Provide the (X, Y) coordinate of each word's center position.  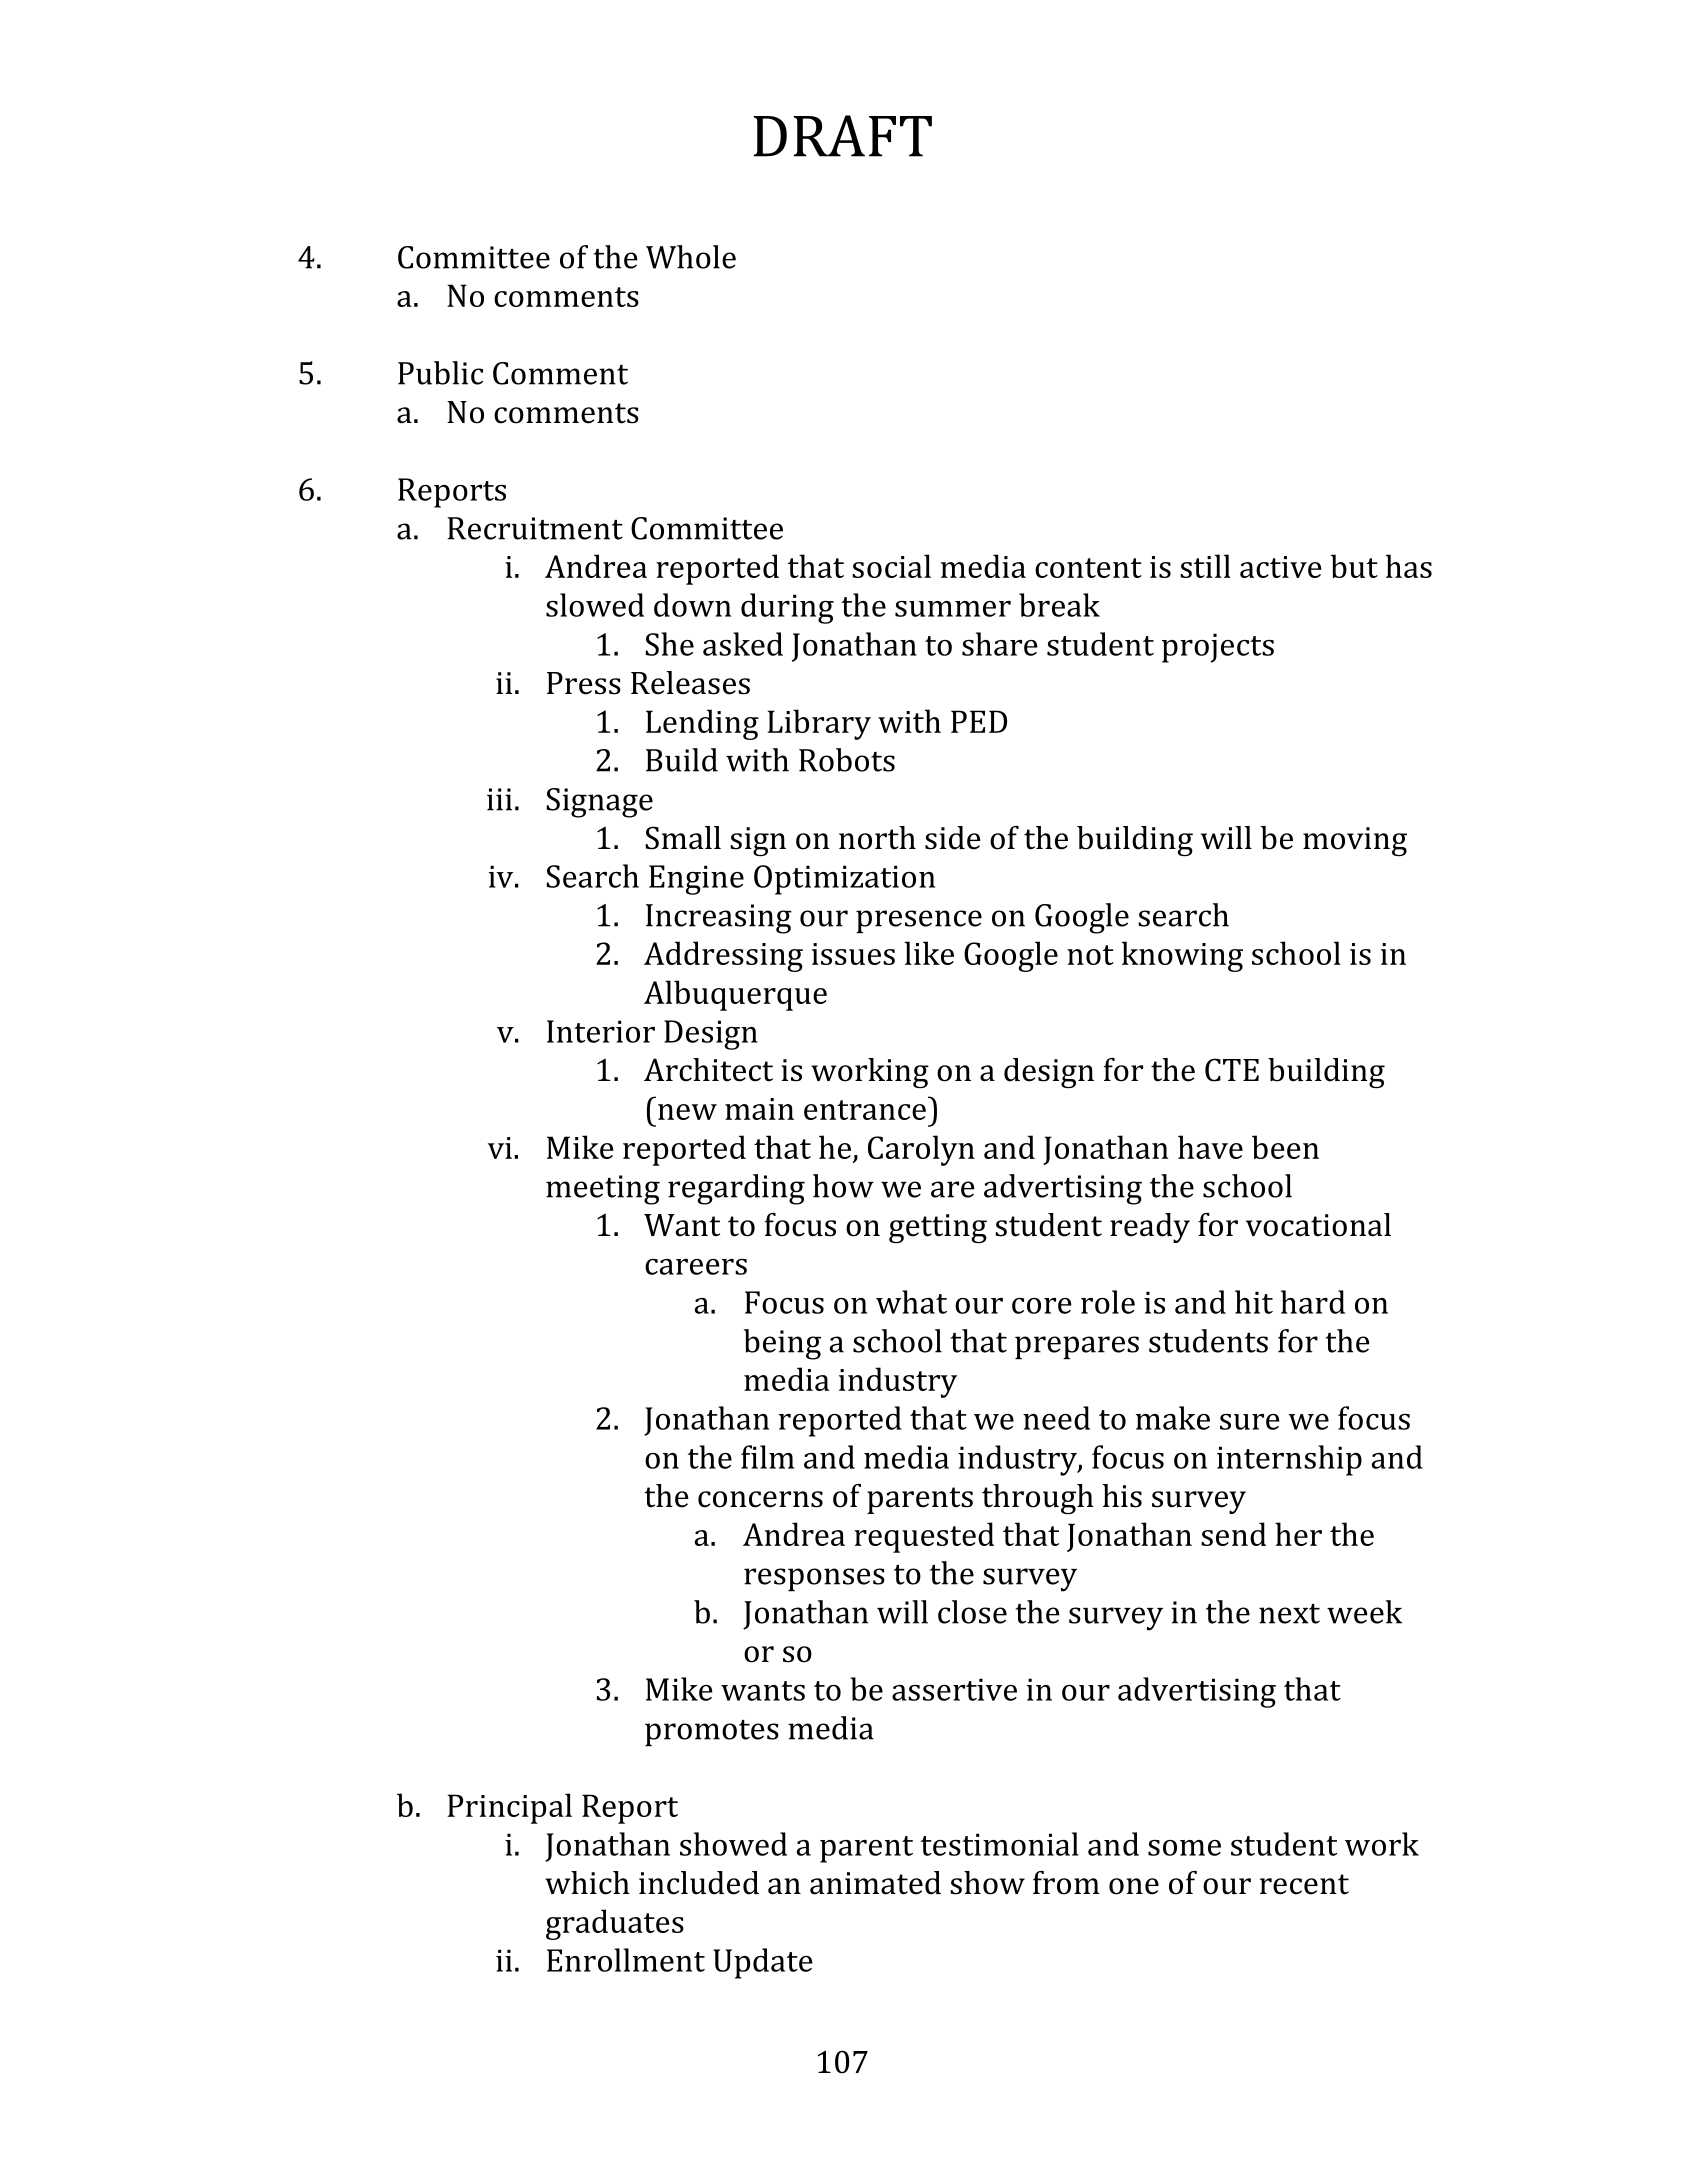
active (1280, 567)
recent (1304, 1884)
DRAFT (842, 136)
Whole (691, 257)
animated (875, 1883)
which (587, 1883)
